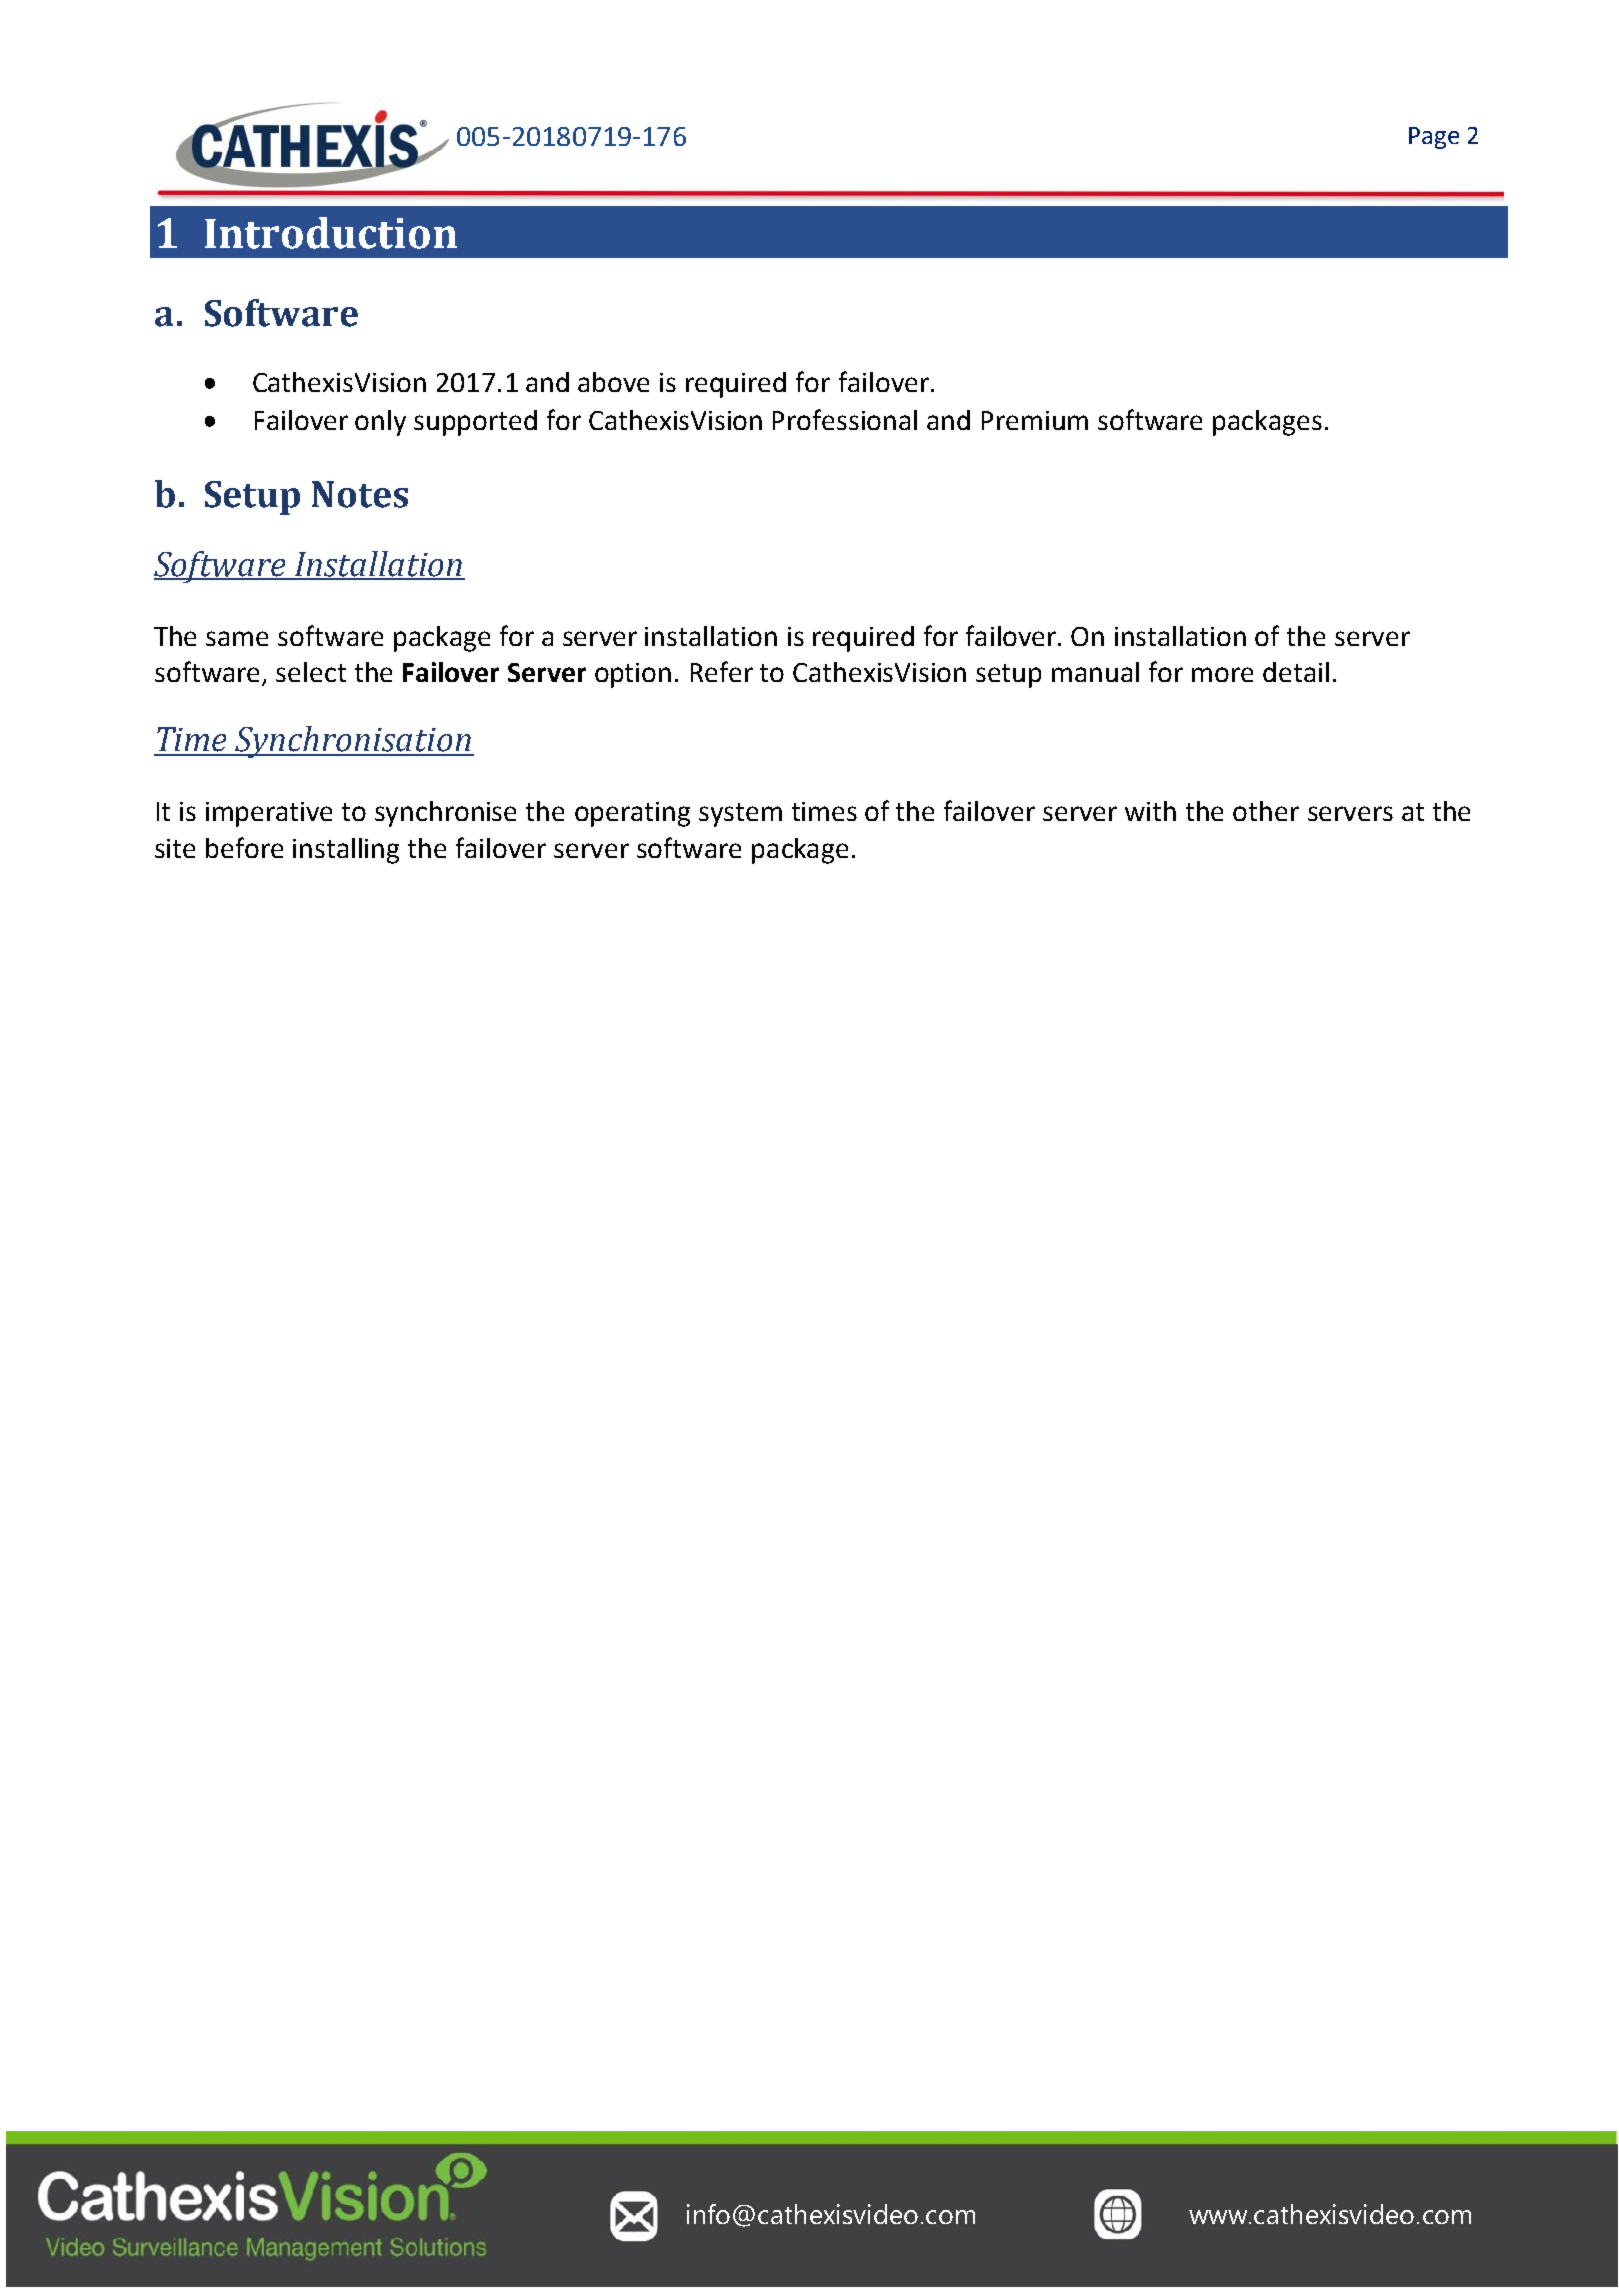 Image resolution: width=1619 pixels, height=2289 pixels. What do you see at coordinates (380, 423) in the screenshot?
I see `only` at bounding box center [380, 423].
